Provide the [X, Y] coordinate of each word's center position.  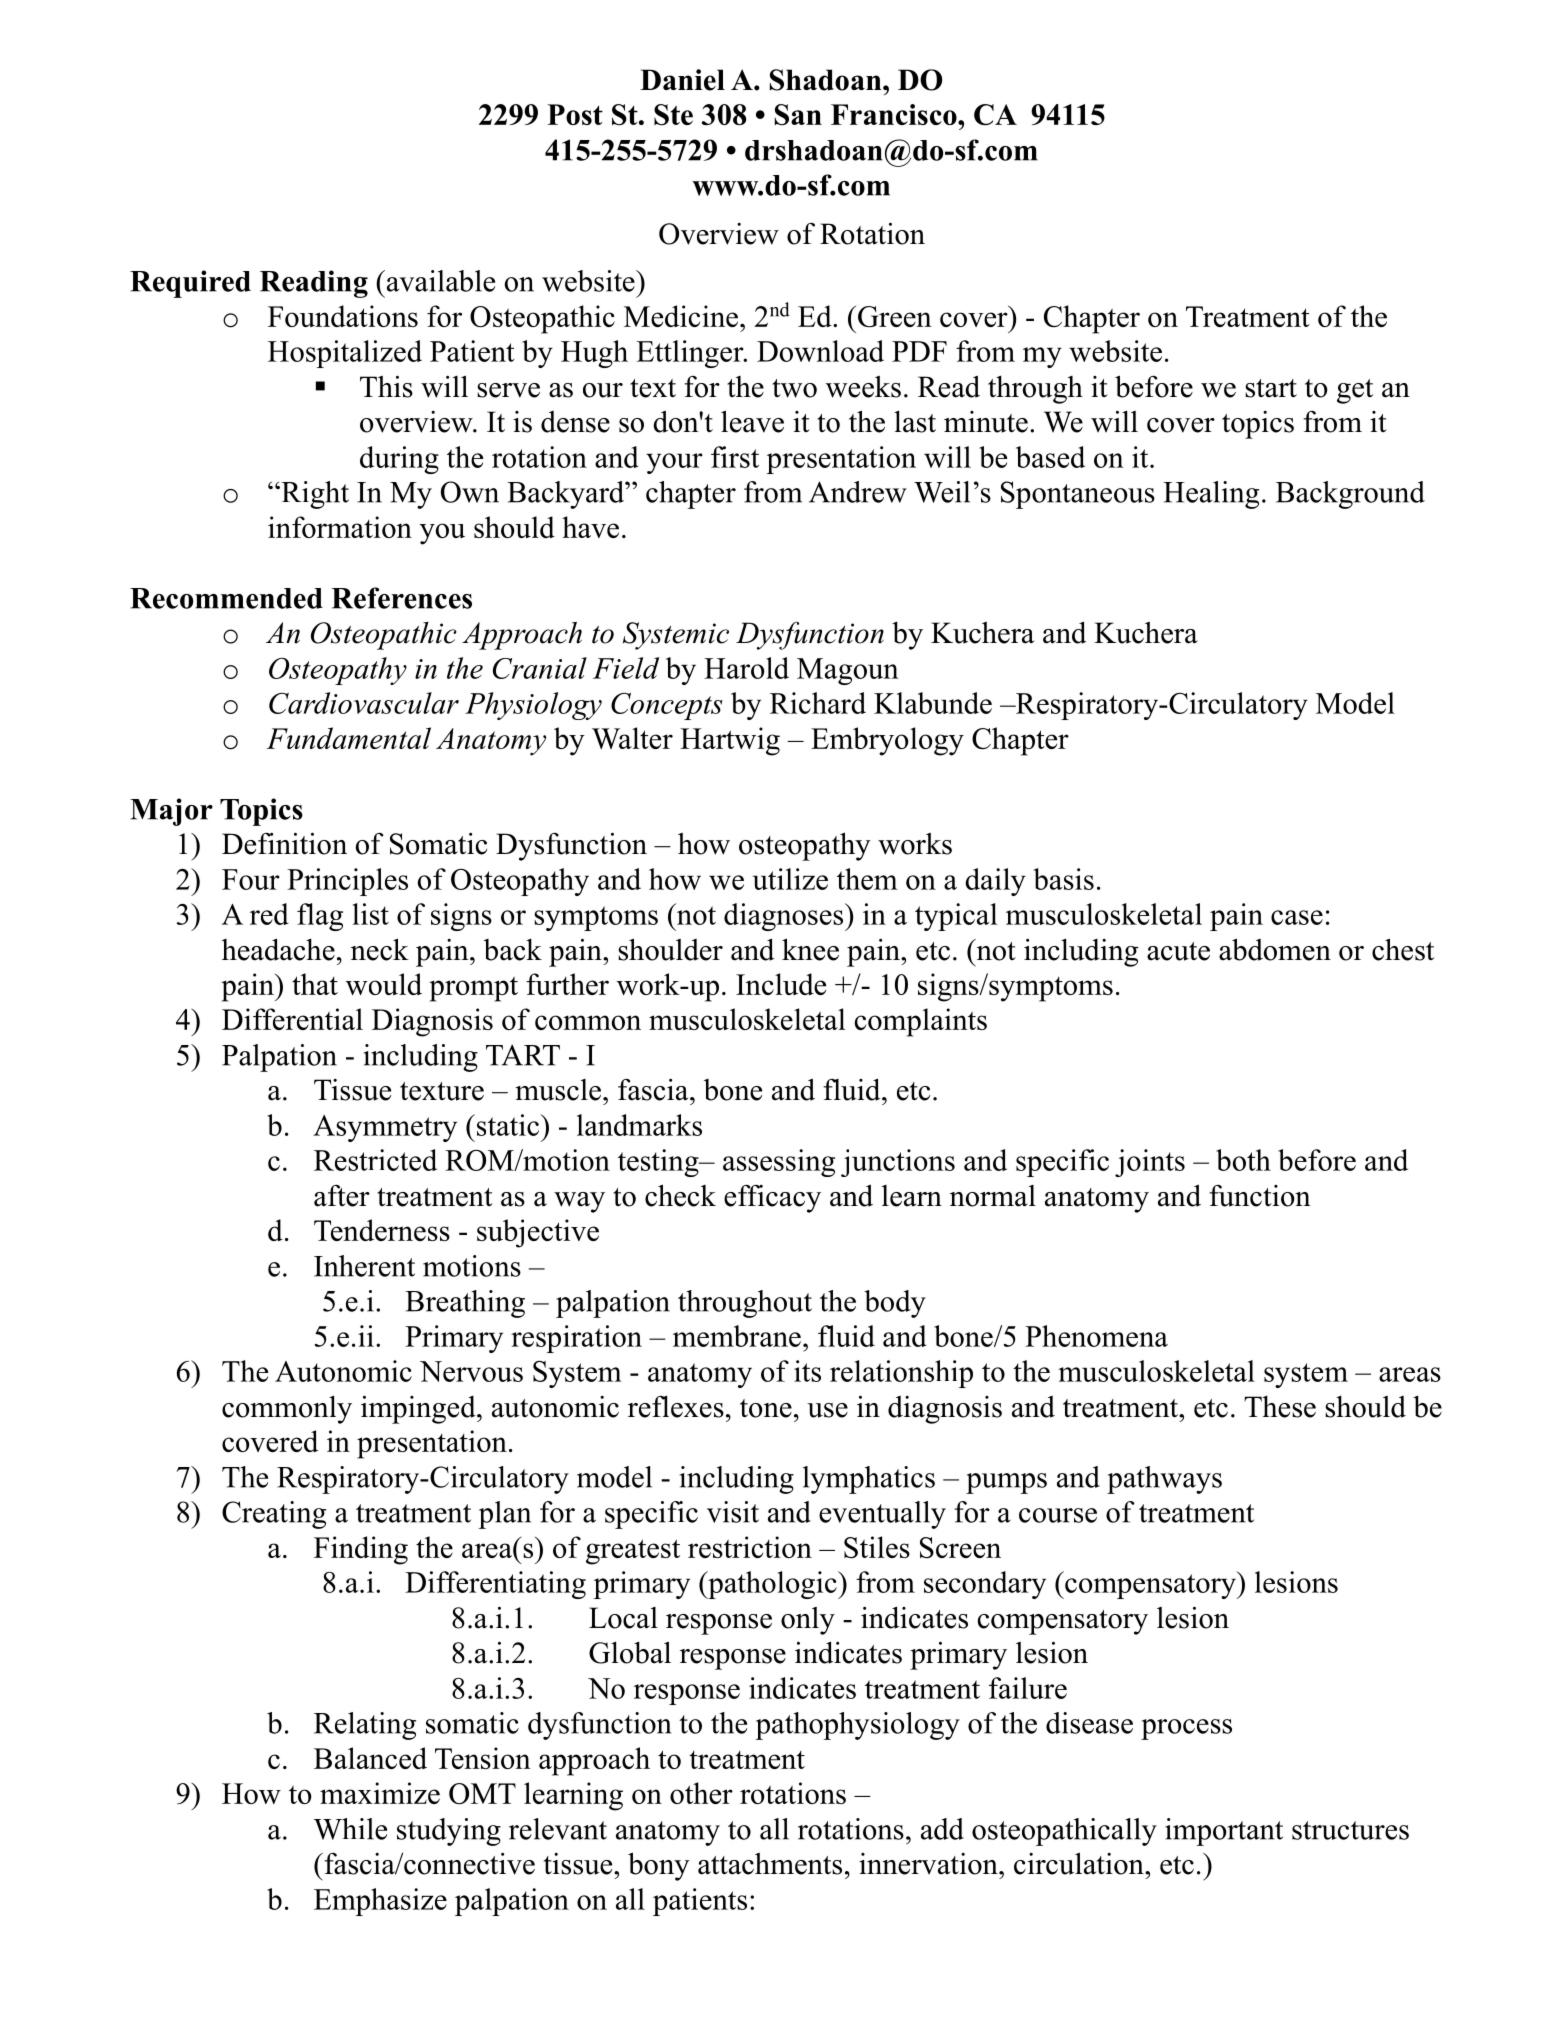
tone [766, 1408]
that [315, 984]
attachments [770, 1864]
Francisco [895, 114]
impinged [419, 1409]
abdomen [1275, 949]
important [1224, 1832]
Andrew [858, 492]
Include [781, 984]
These [1280, 1407]
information [340, 527]
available [439, 281]
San [798, 115]
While [350, 1829]
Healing [1211, 495]
